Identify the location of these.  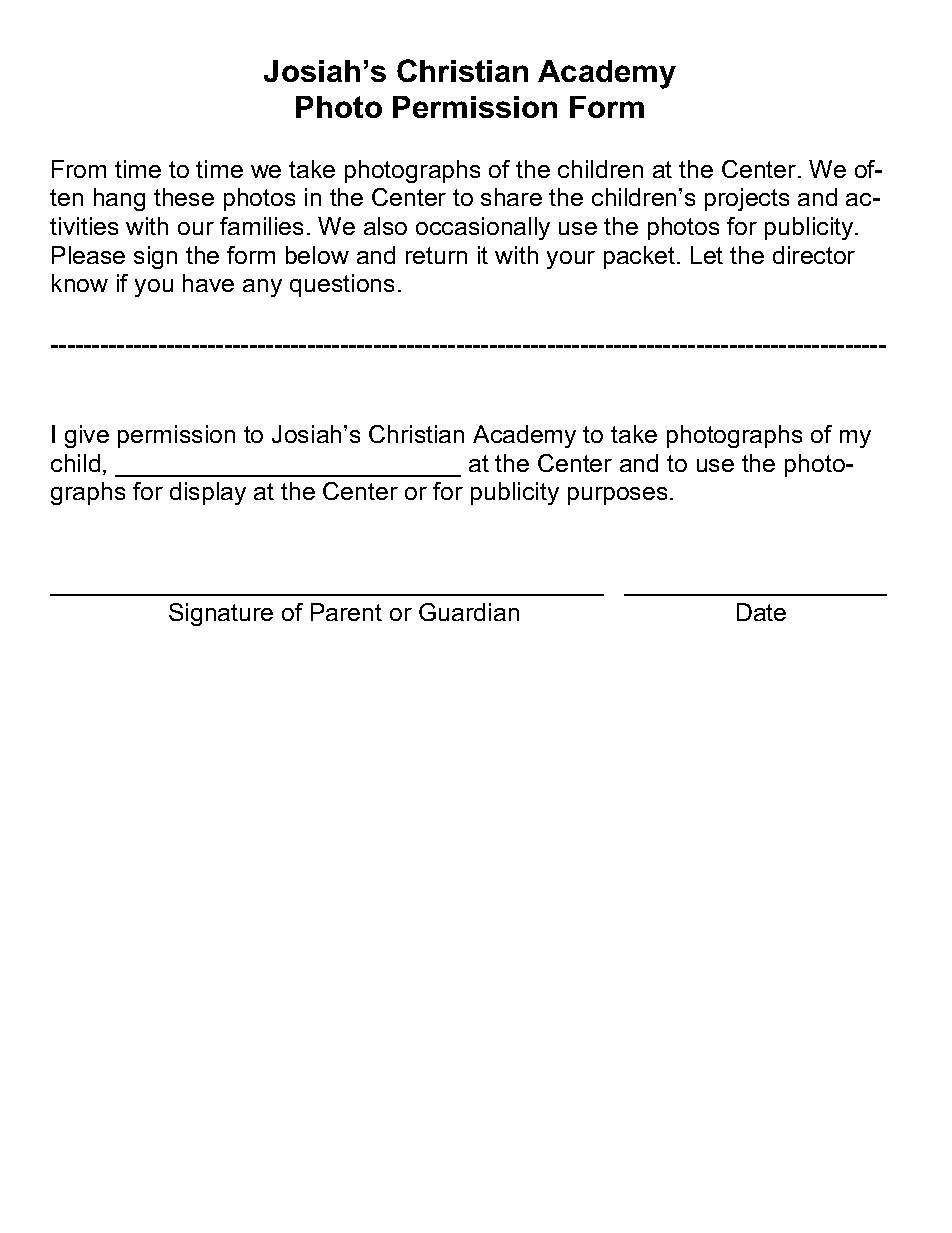
(184, 197).
